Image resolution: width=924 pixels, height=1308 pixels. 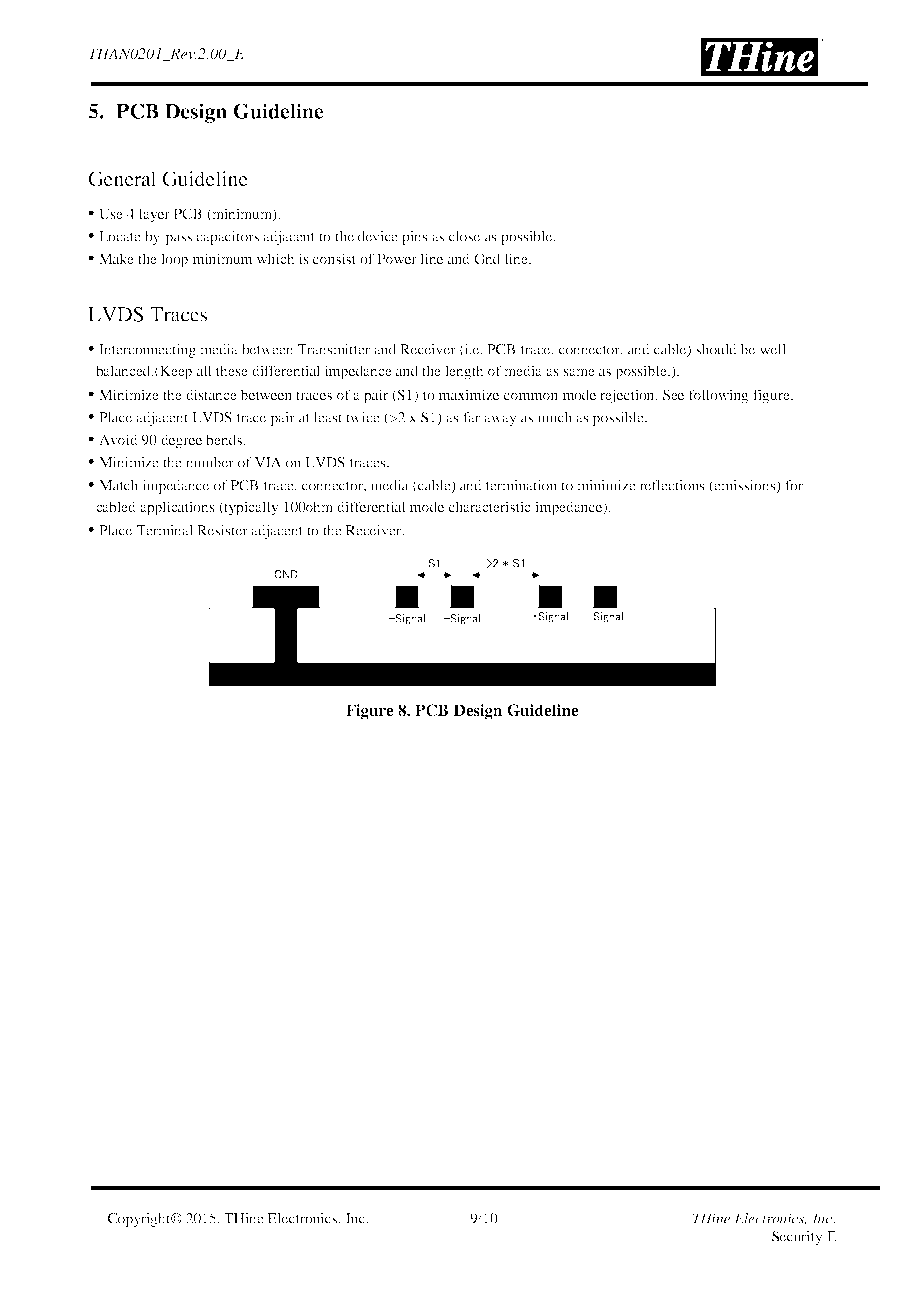 What do you see at coordinates (222, 530) in the image?
I see `Resister` at bounding box center [222, 530].
